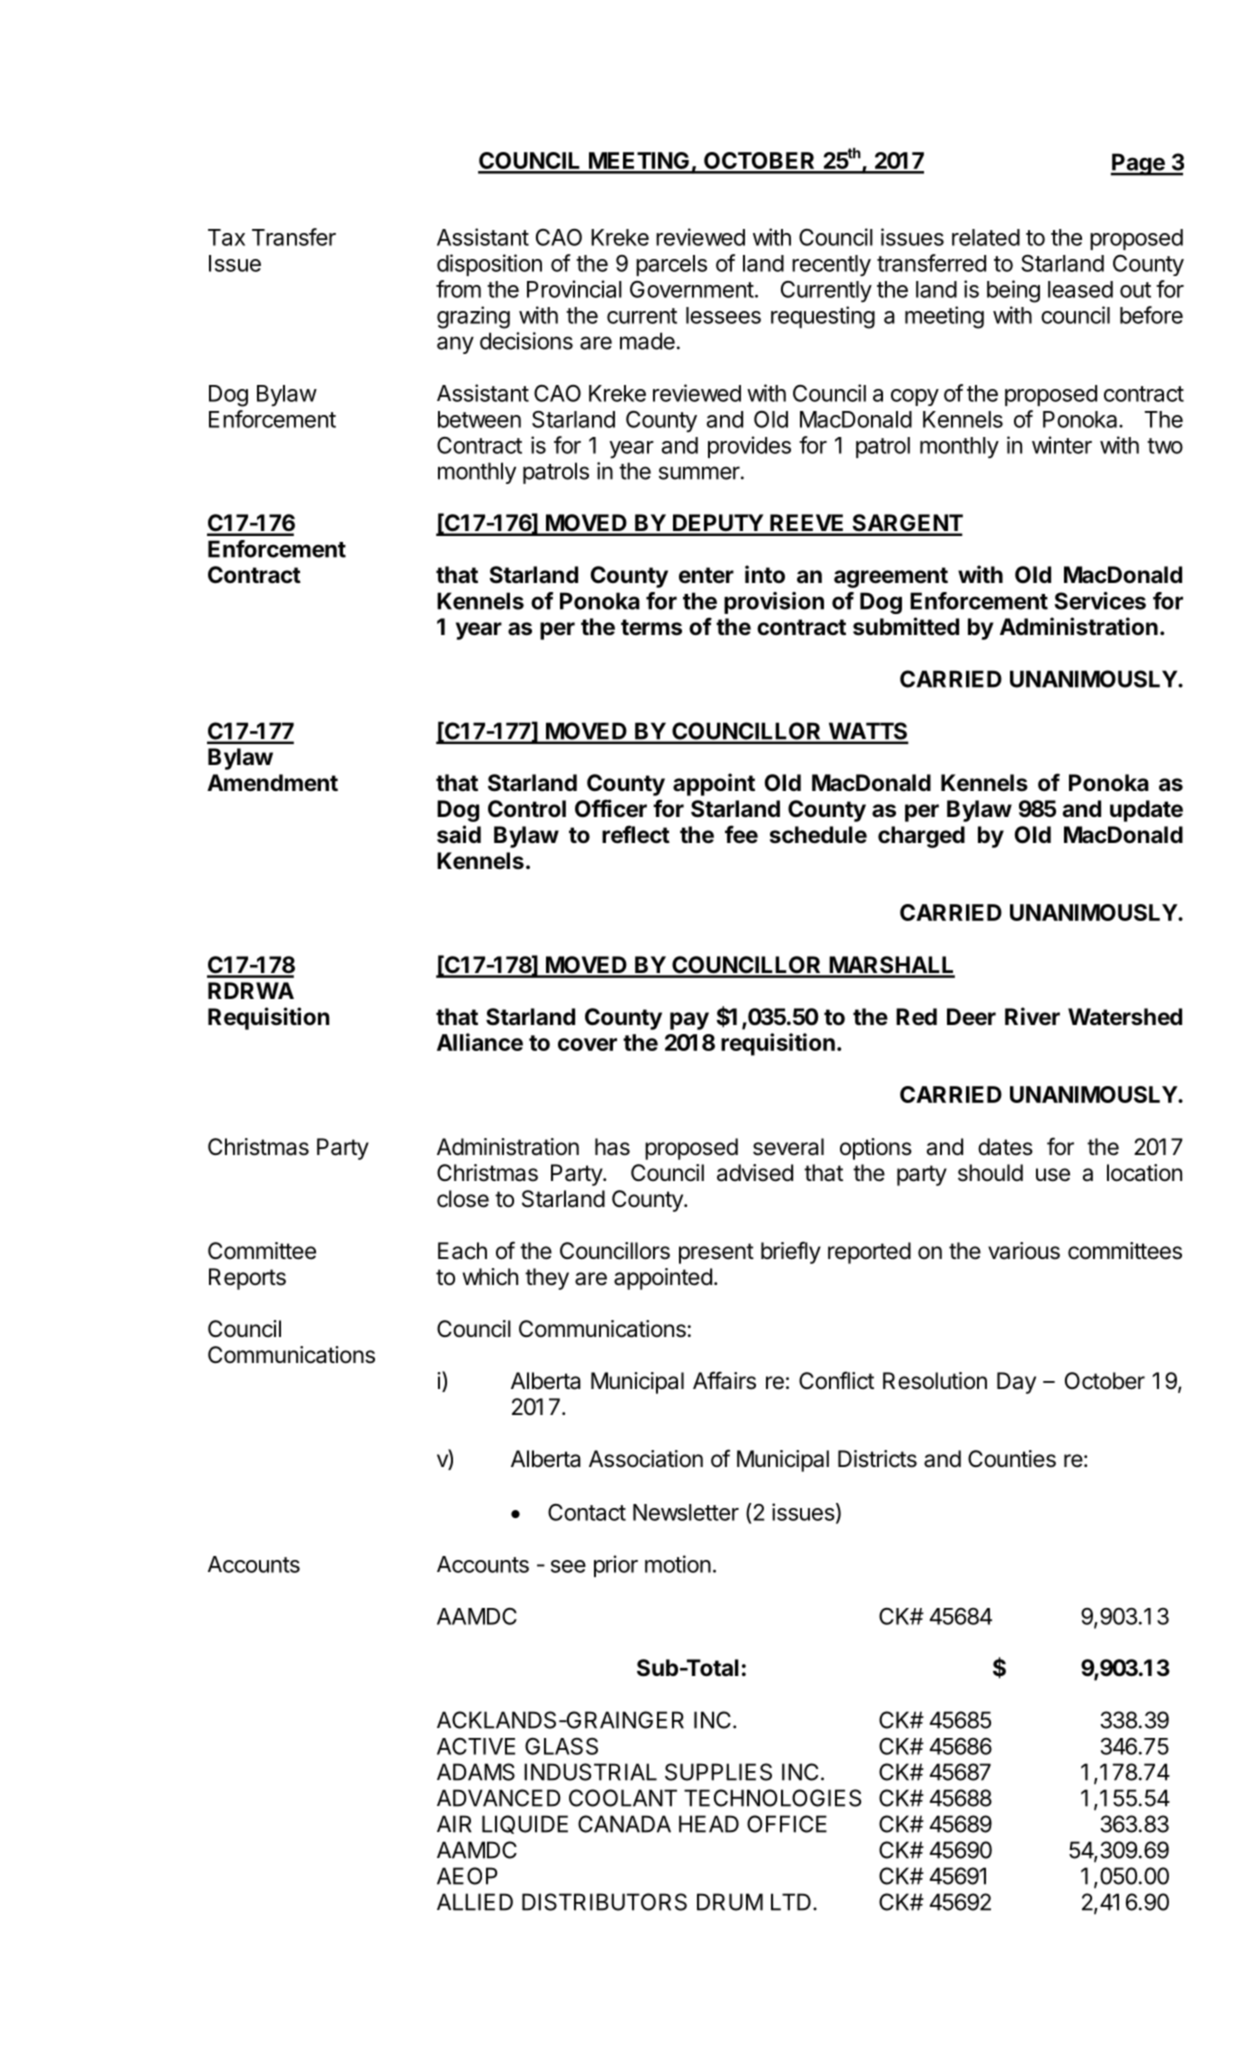 Image resolution: width=1257 pixels, height=2071 pixels. Describe the element at coordinates (475, 1902) in the page. I see `ALLIED` at that location.
